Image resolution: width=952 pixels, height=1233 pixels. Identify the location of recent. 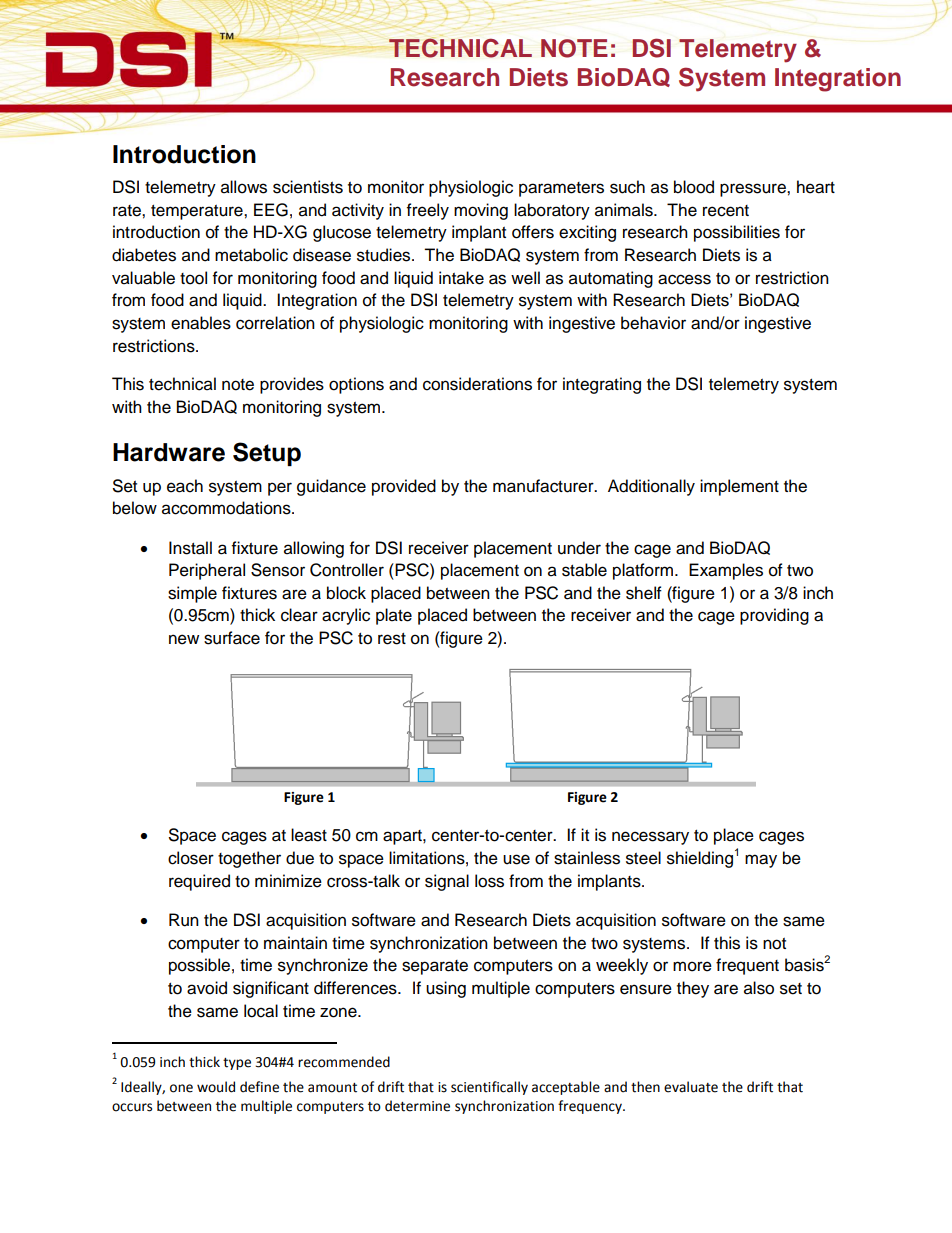
(726, 211).
